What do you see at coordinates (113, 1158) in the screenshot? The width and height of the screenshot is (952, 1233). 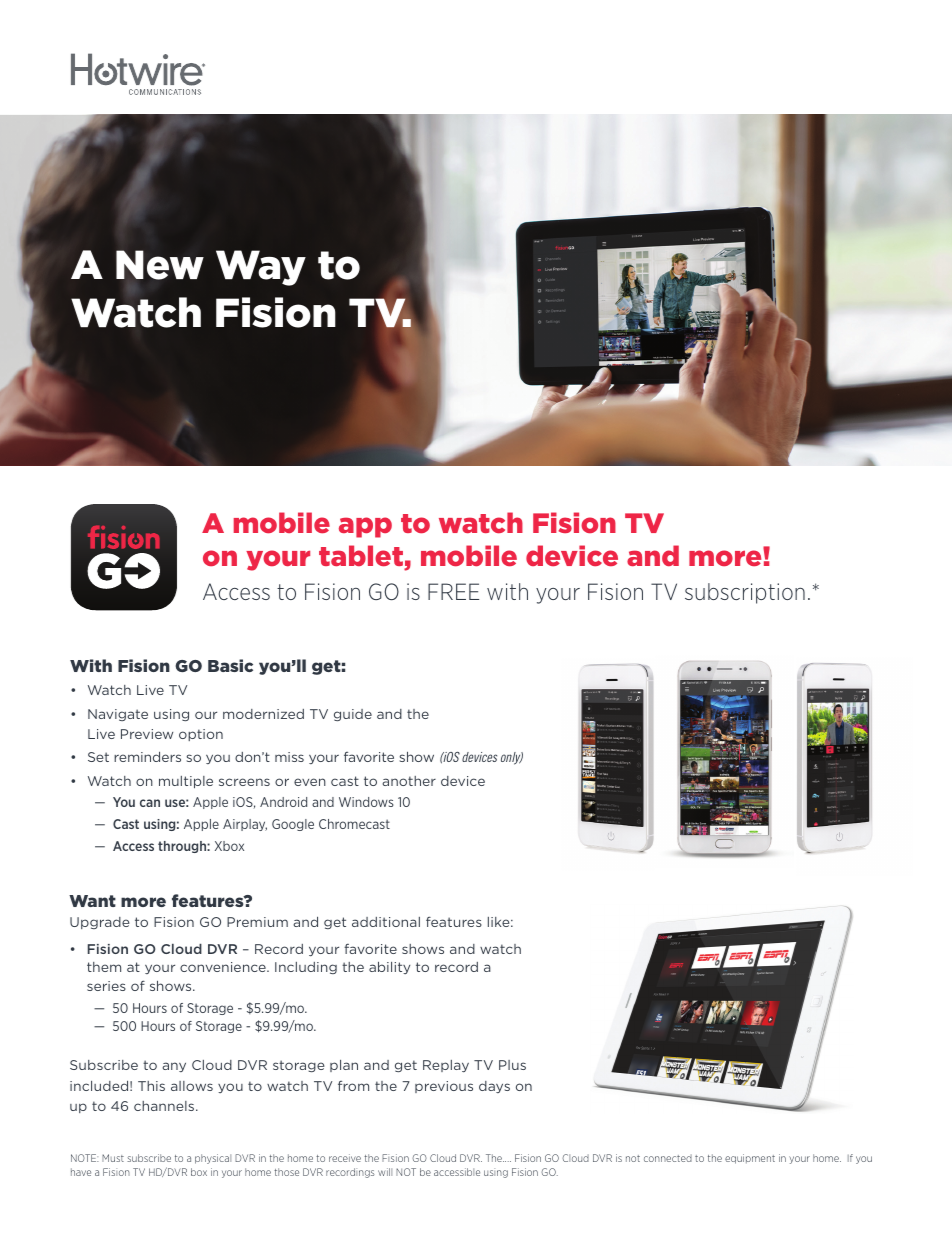 I see `Must` at bounding box center [113, 1158].
